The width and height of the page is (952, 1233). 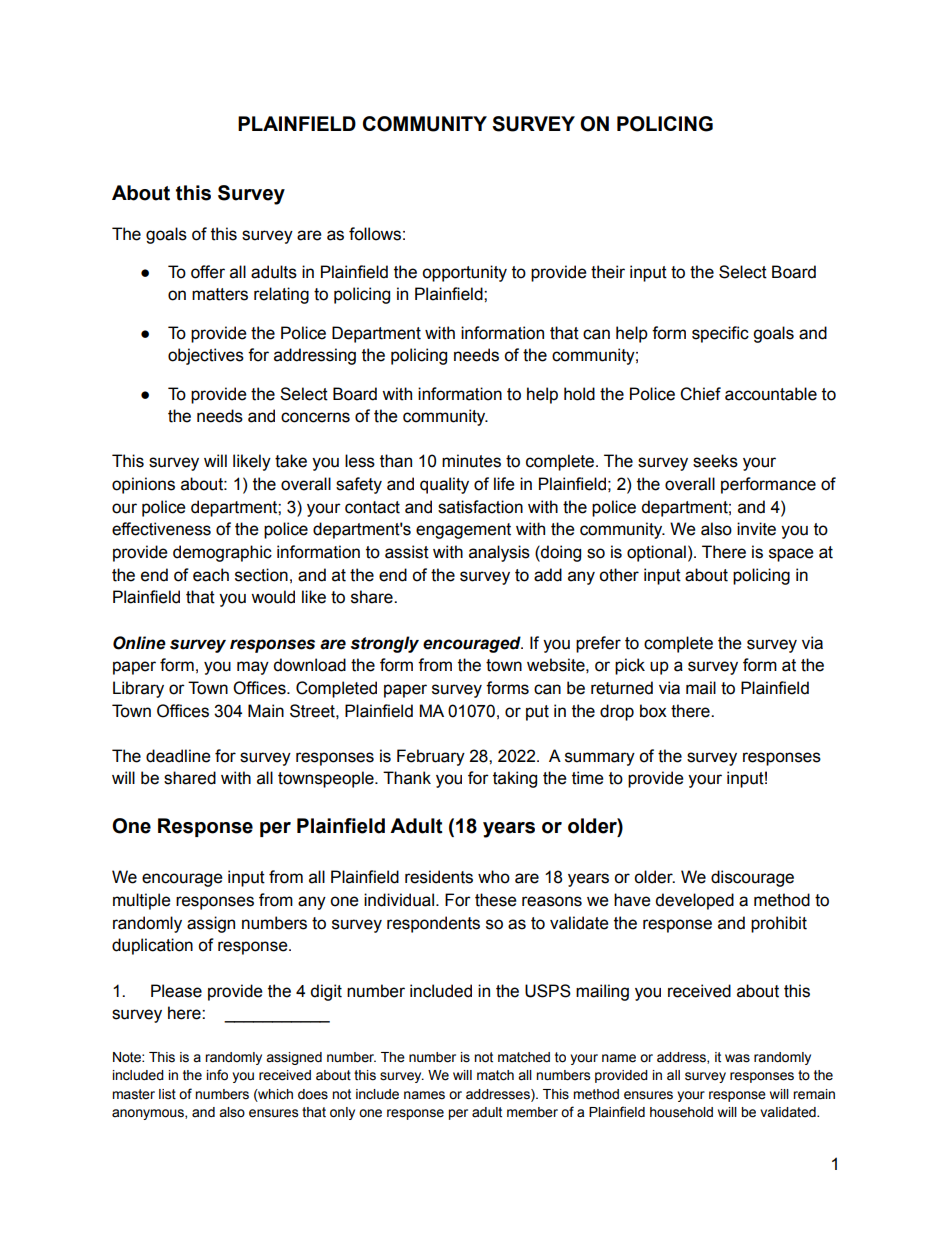 What do you see at coordinates (532, 1112) in the page?
I see `member` at bounding box center [532, 1112].
